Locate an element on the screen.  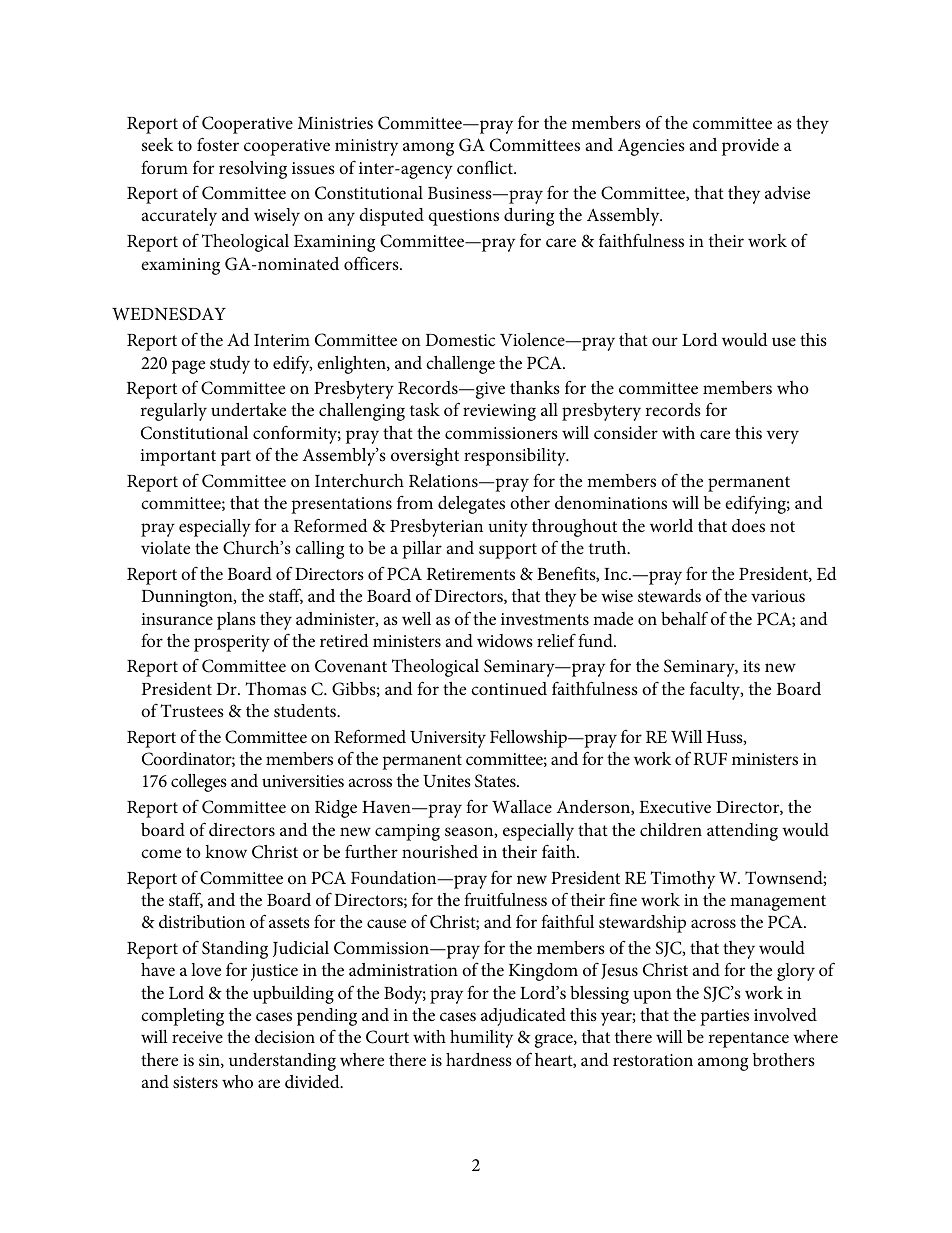
University is located at coordinates (448, 739).
